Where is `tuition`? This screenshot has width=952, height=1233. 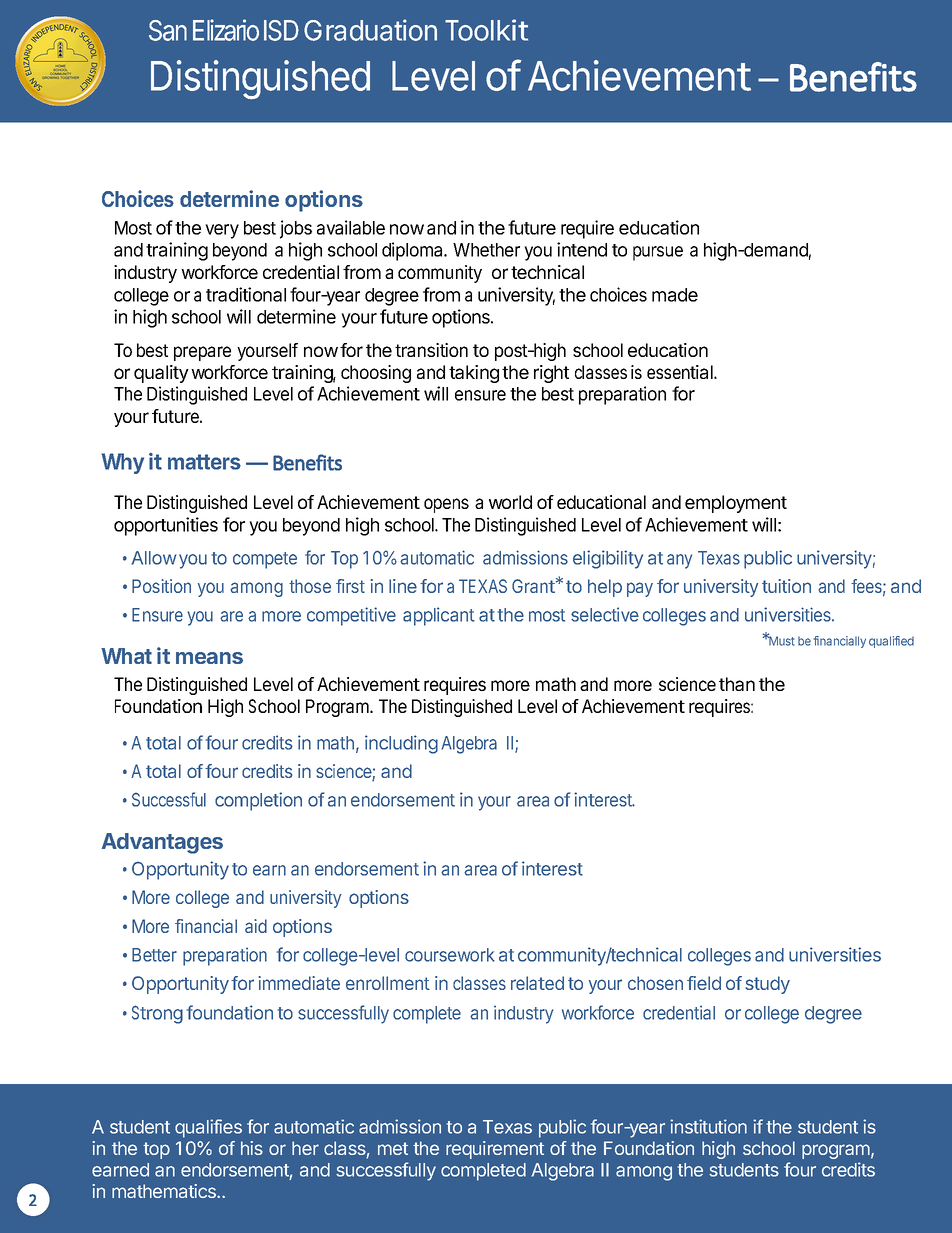
tuition is located at coordinates (786, 586).
